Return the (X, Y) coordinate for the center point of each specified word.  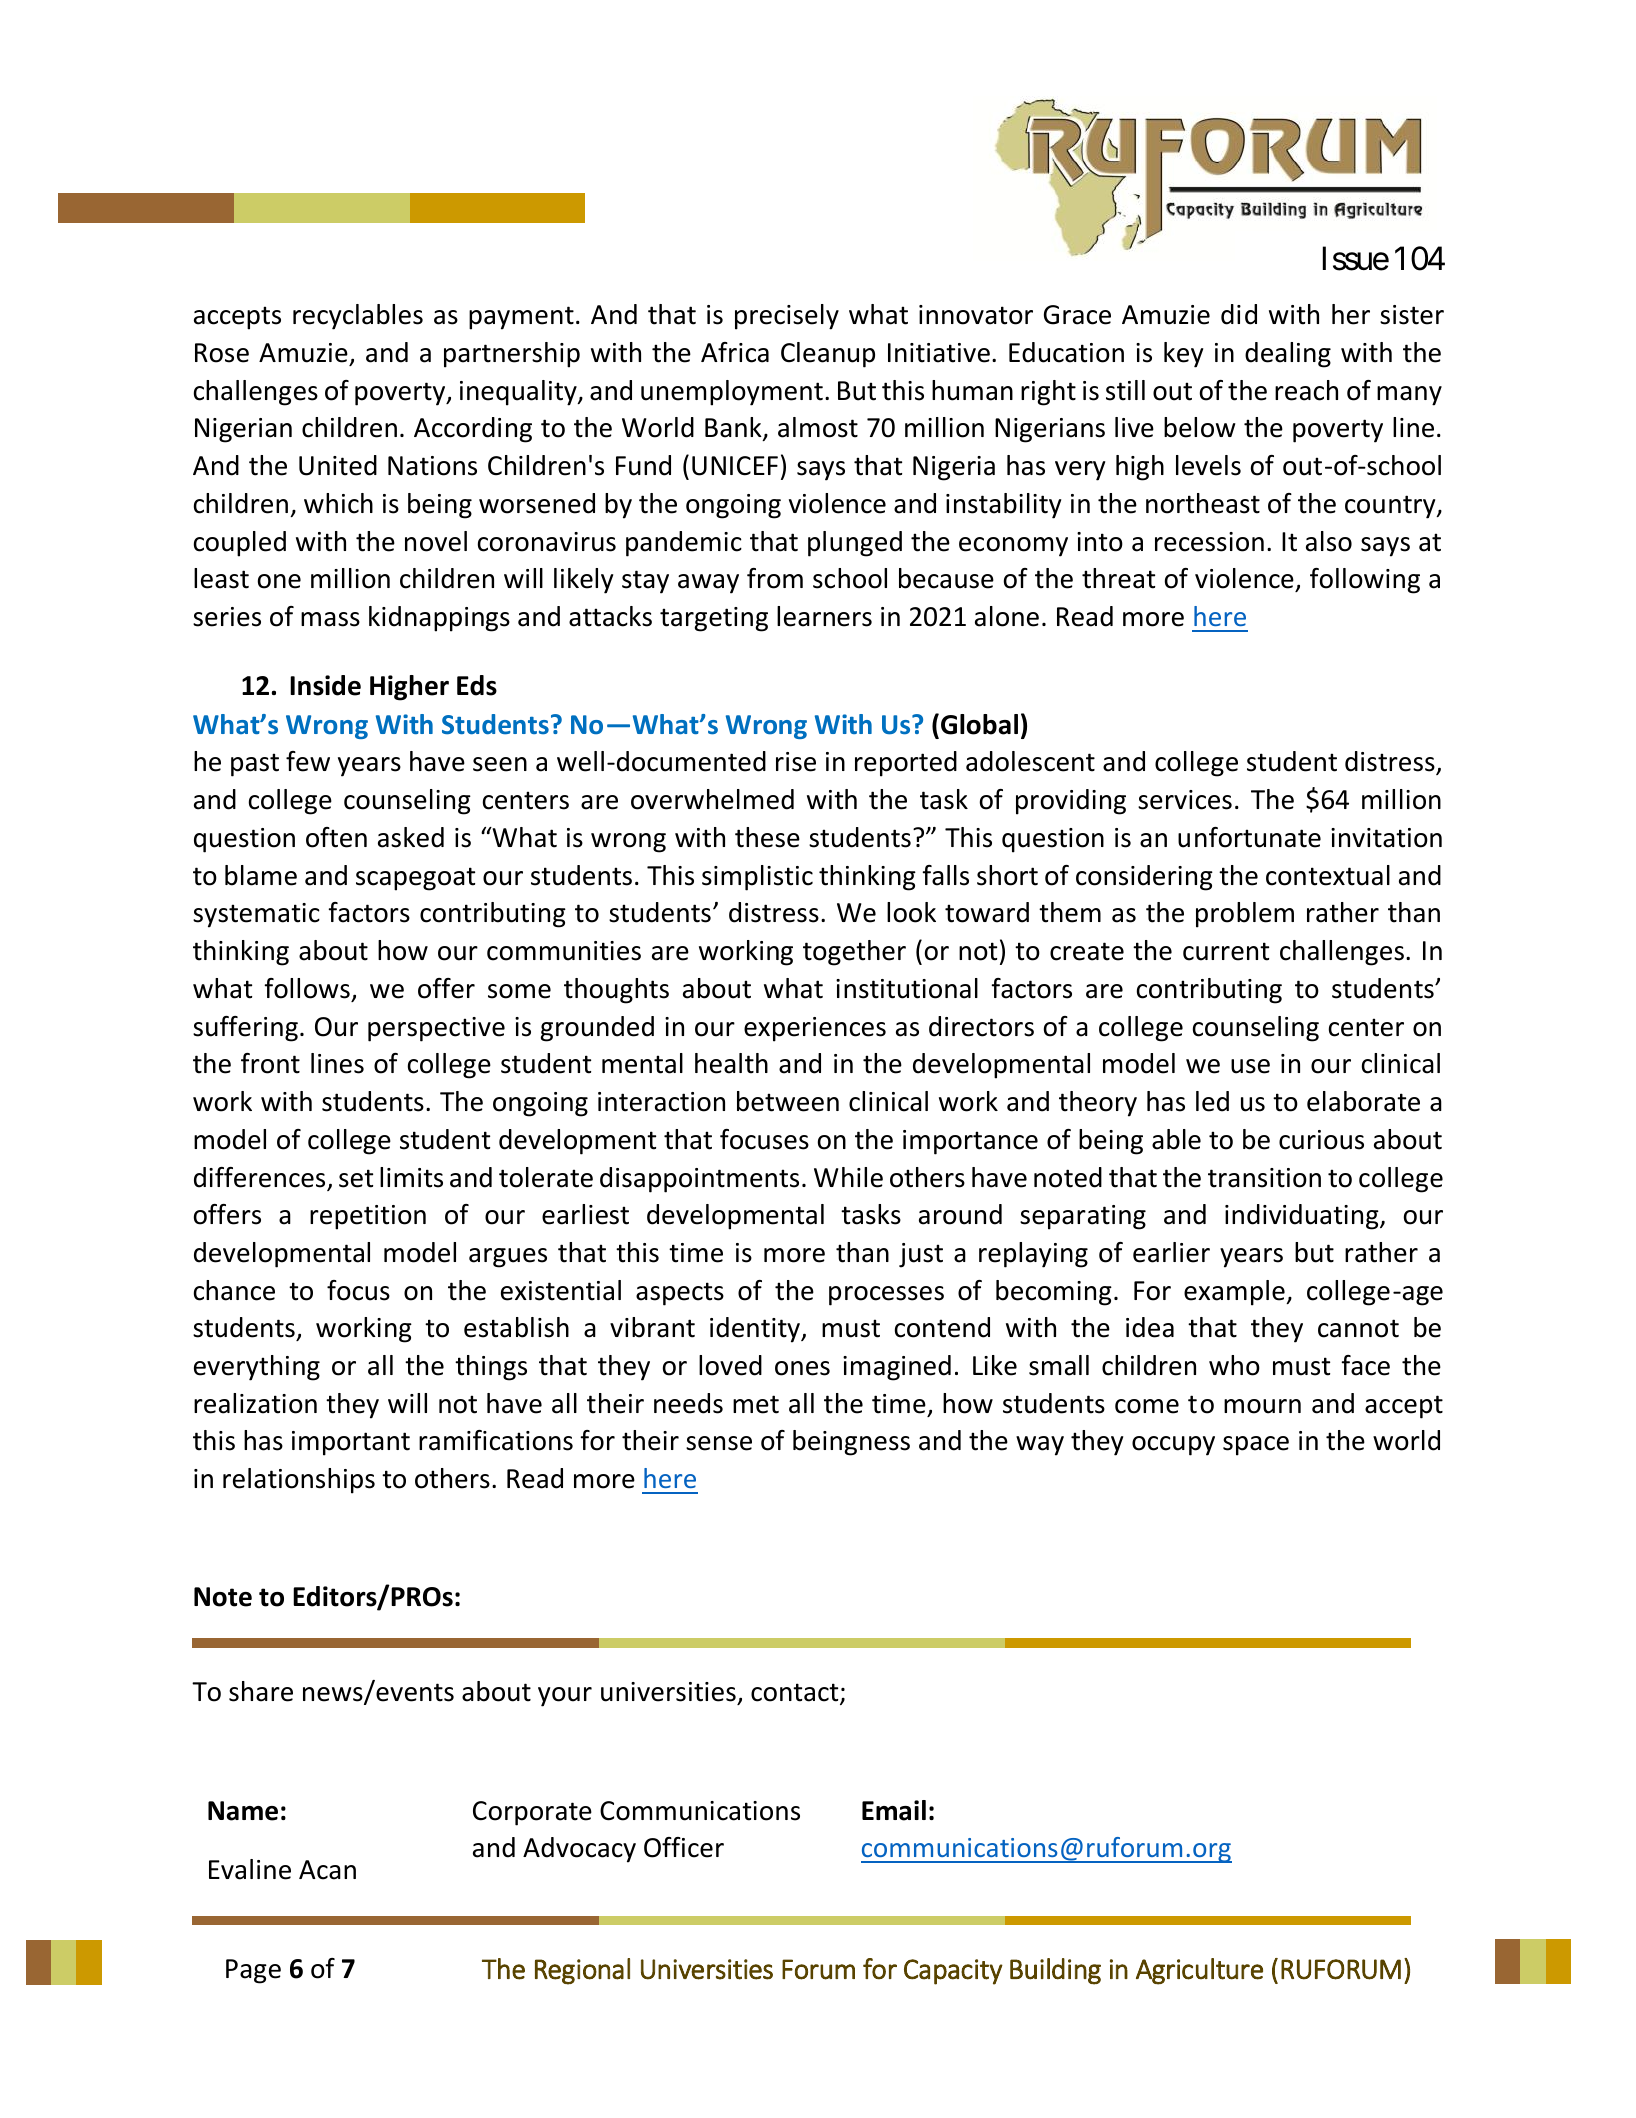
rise (796, 762)
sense (719, 1443)
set (356, 1178)
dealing (1288, 355)
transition (1264, 1178)
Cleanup (828, 355)
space (1256, 1446)
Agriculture (1199, 1971)
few (308, 761)
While (848, 1177)
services (1185, 800)
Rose (222, 353)
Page (253, 1971)
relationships (299, 1481)
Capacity (953, 1972)
